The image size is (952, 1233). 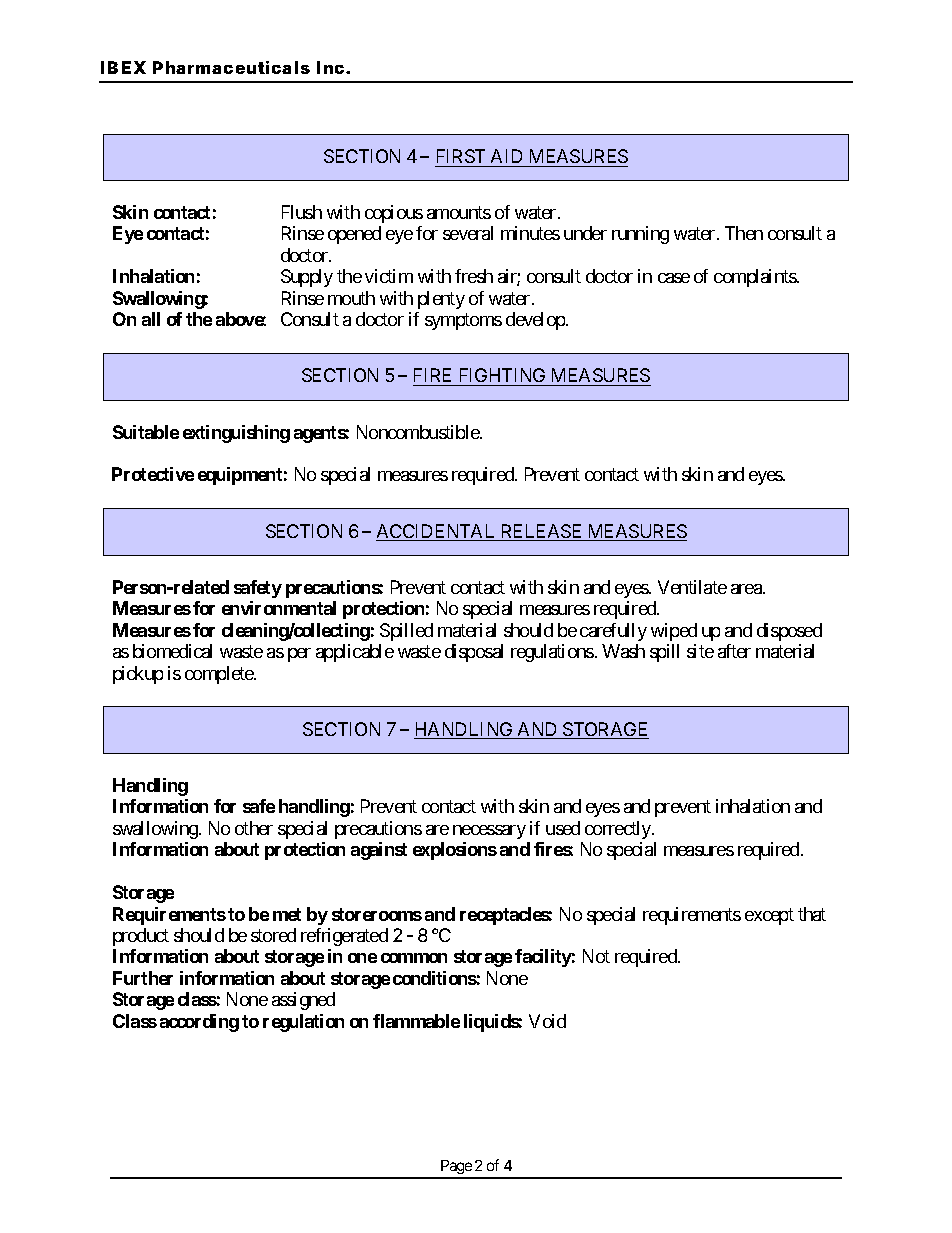 What do you see at coordinates (231, 67) in the image?
I see `Pharmaceuticals` at bounding box center [231, 67].
